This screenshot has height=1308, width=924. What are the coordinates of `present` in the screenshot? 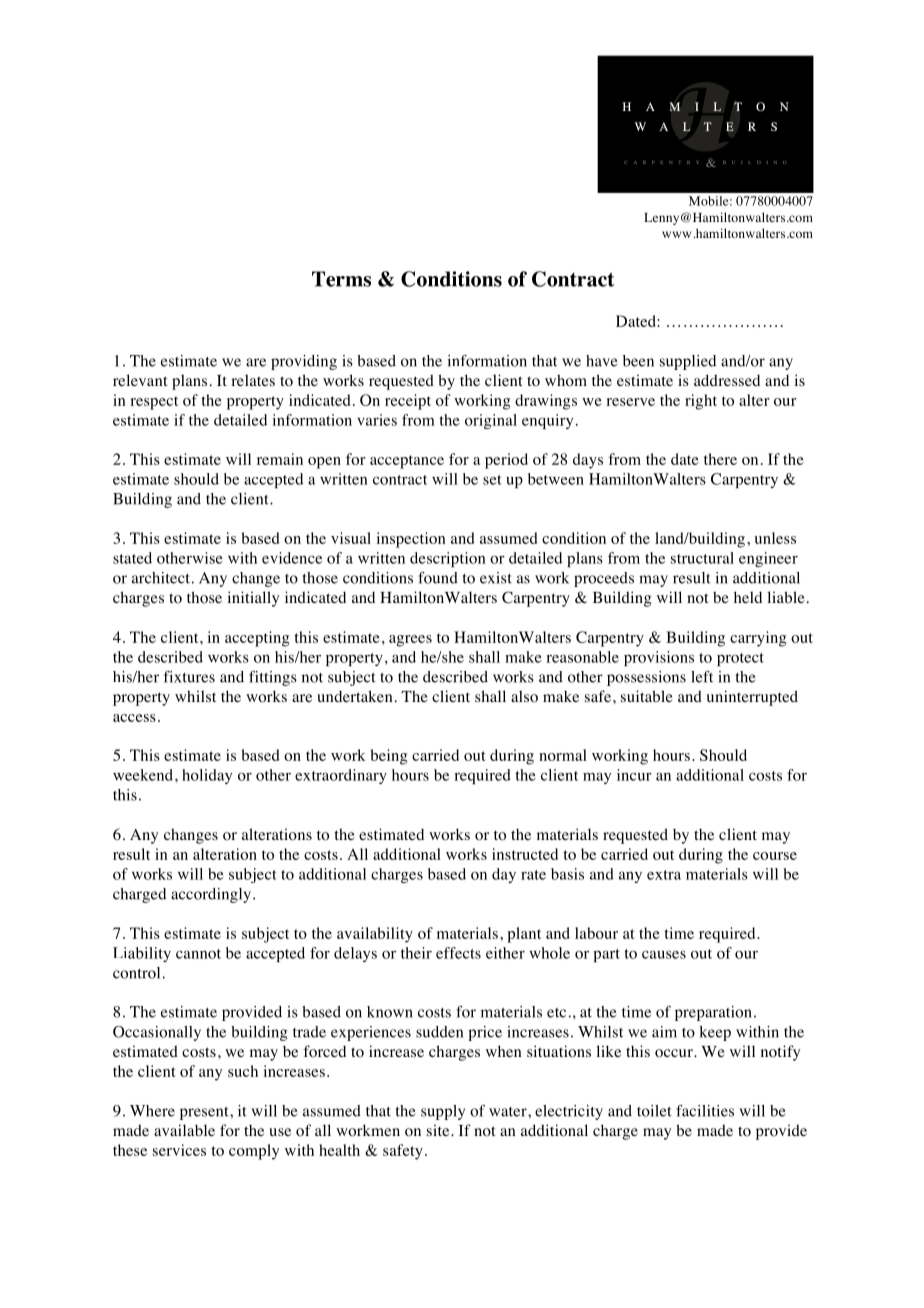 It's located at (205, 1113).
